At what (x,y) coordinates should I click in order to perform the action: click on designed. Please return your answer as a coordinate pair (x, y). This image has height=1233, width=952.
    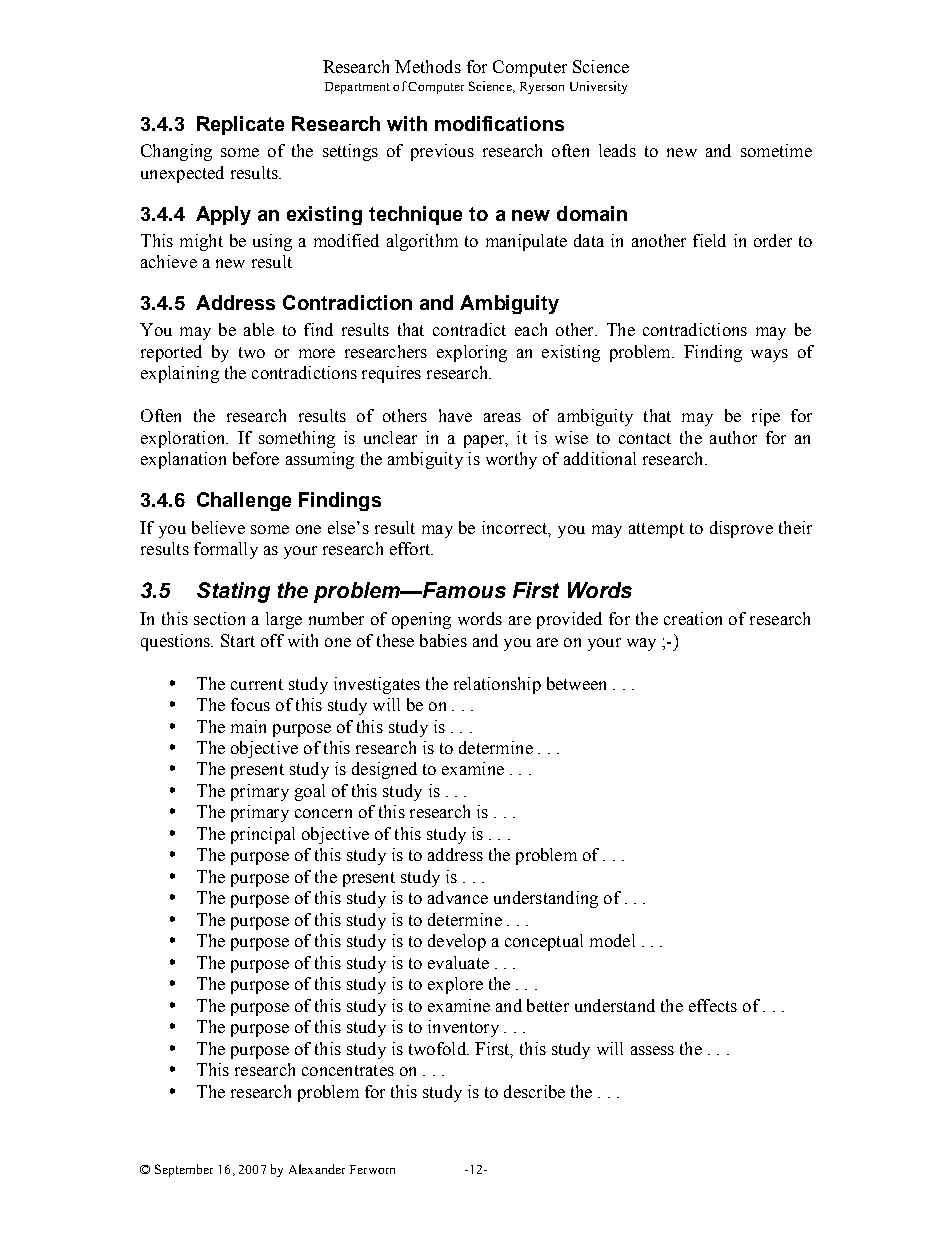
    Looking at the image, I should click on (384, 770).
